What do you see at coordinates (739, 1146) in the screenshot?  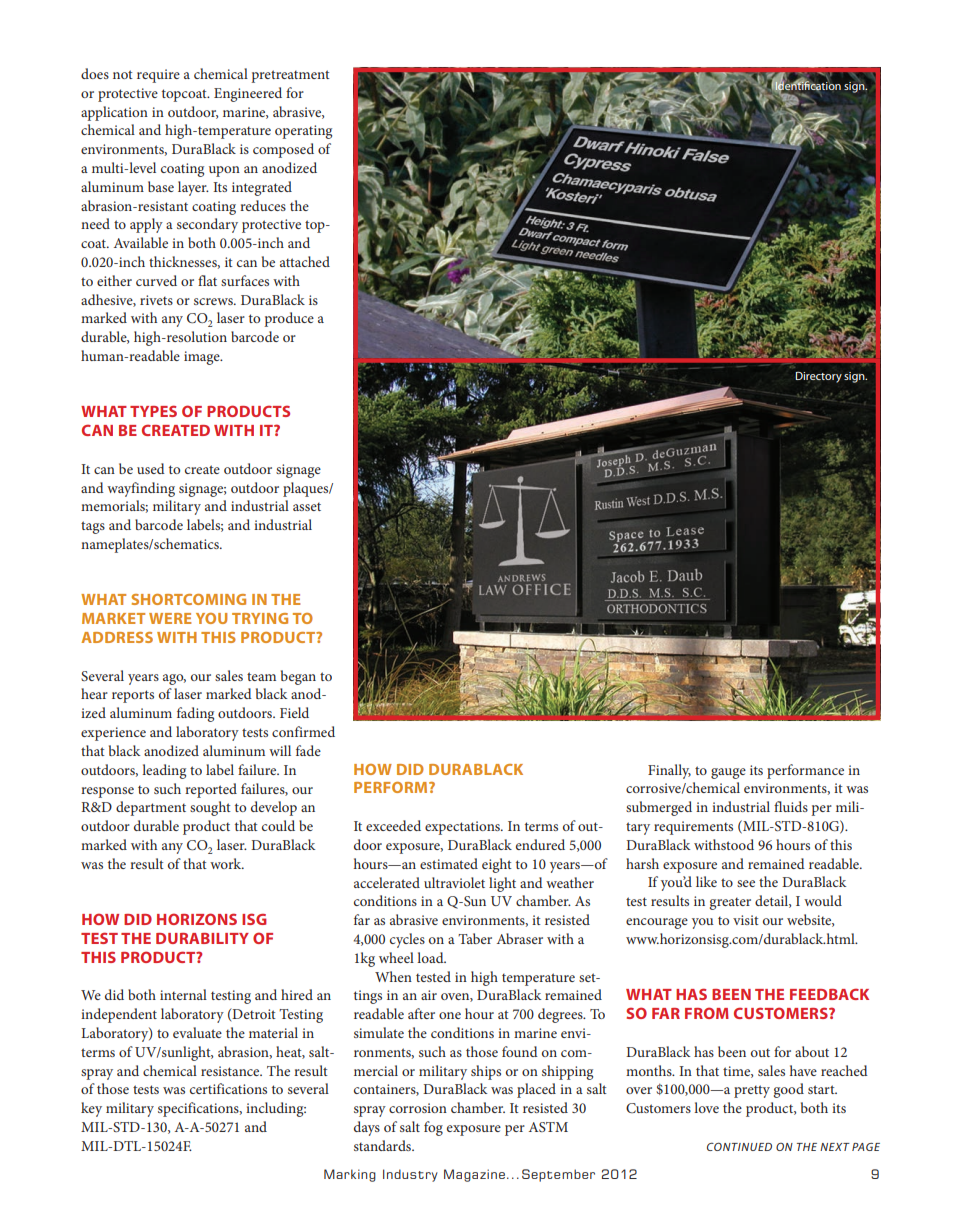 I see `continued` at bounding box center [739, 1146].
